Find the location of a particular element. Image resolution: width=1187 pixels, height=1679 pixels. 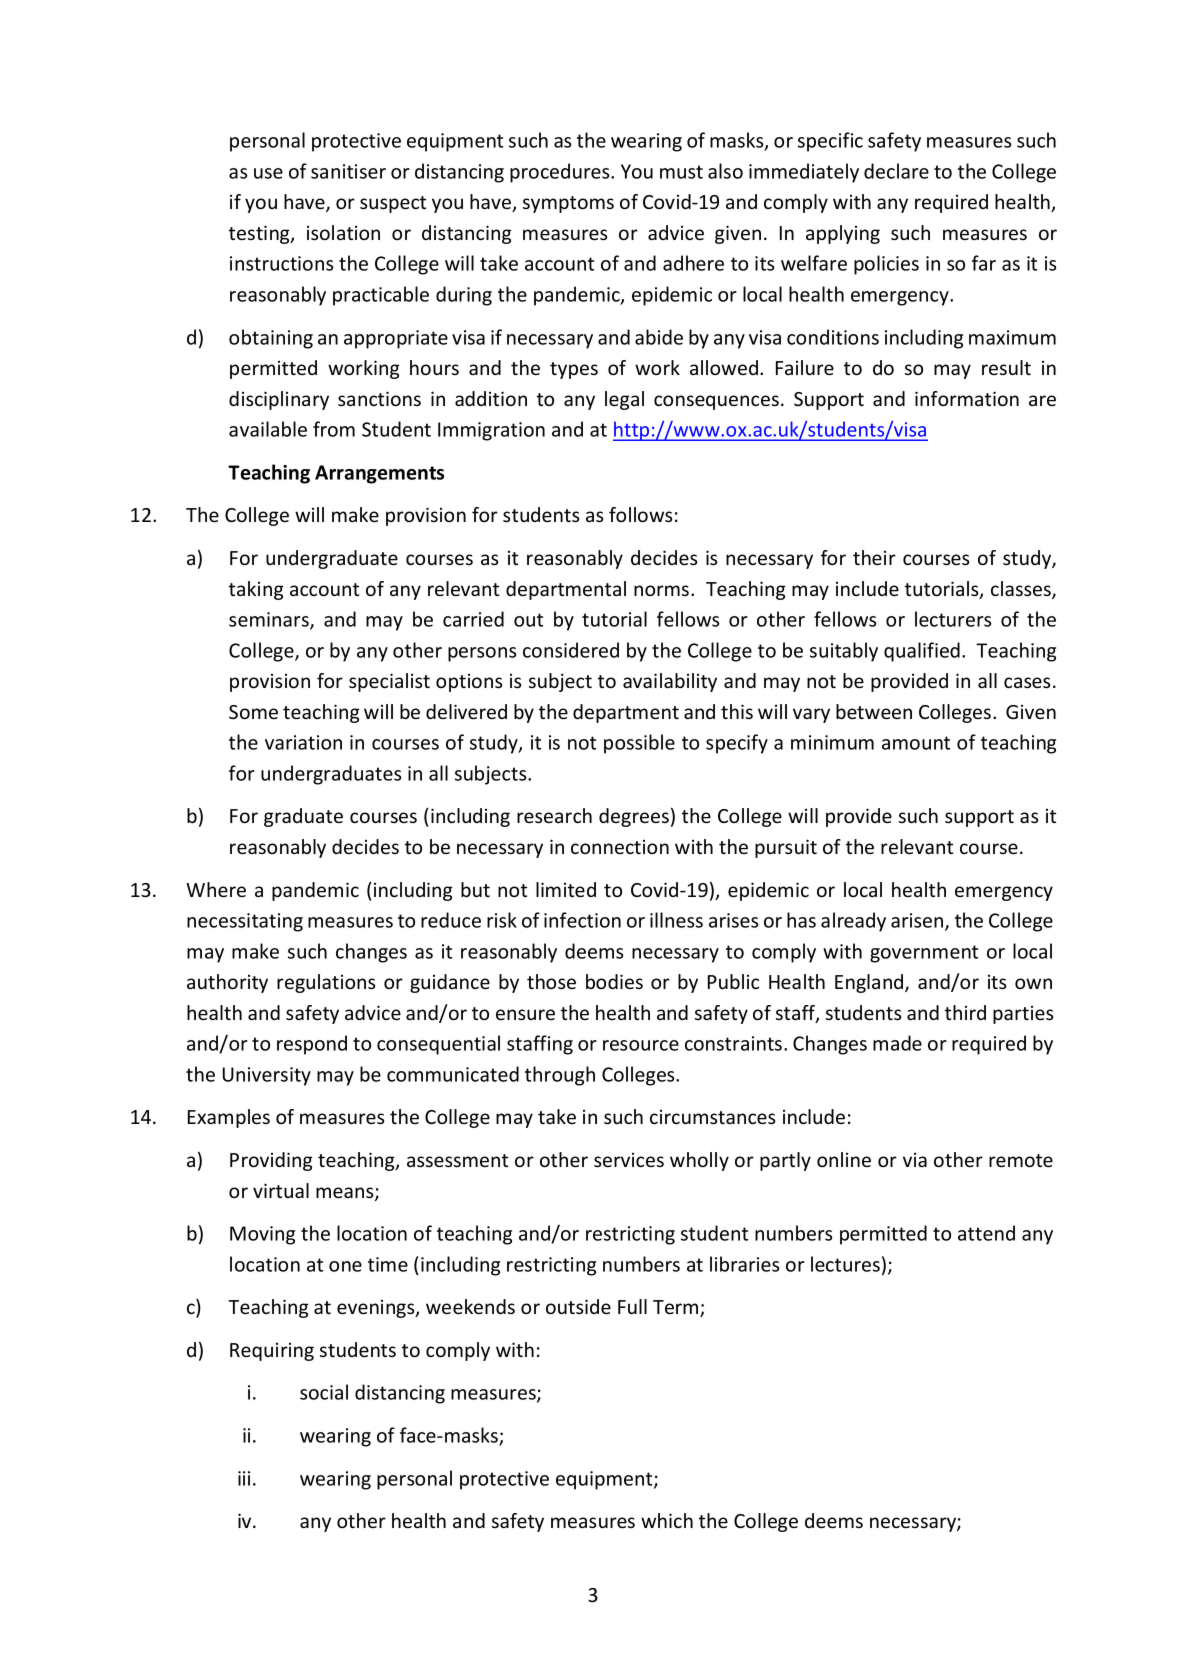

connection is located at coordinates (620, 847).
